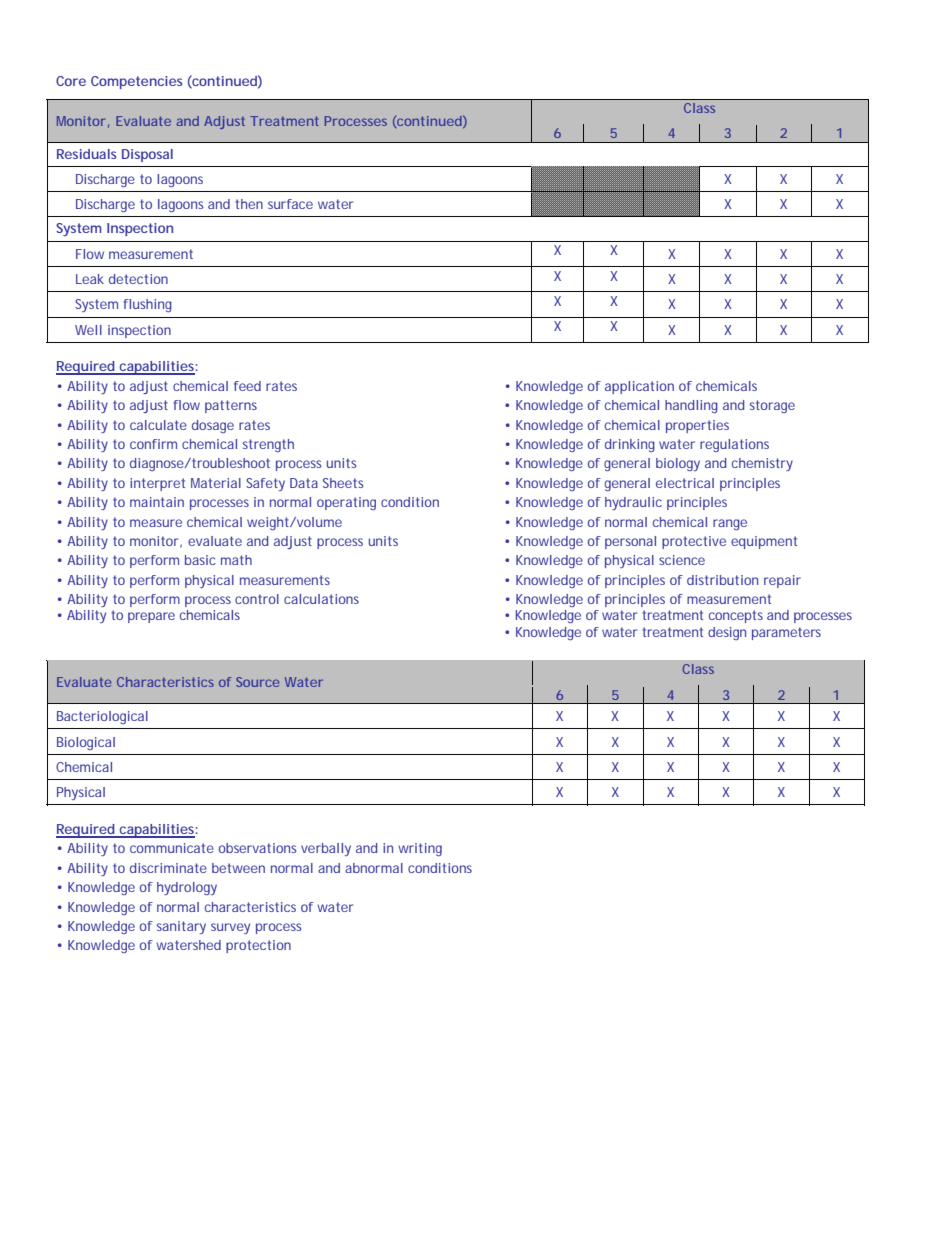  I want to click on surface, so click(290, 204).
